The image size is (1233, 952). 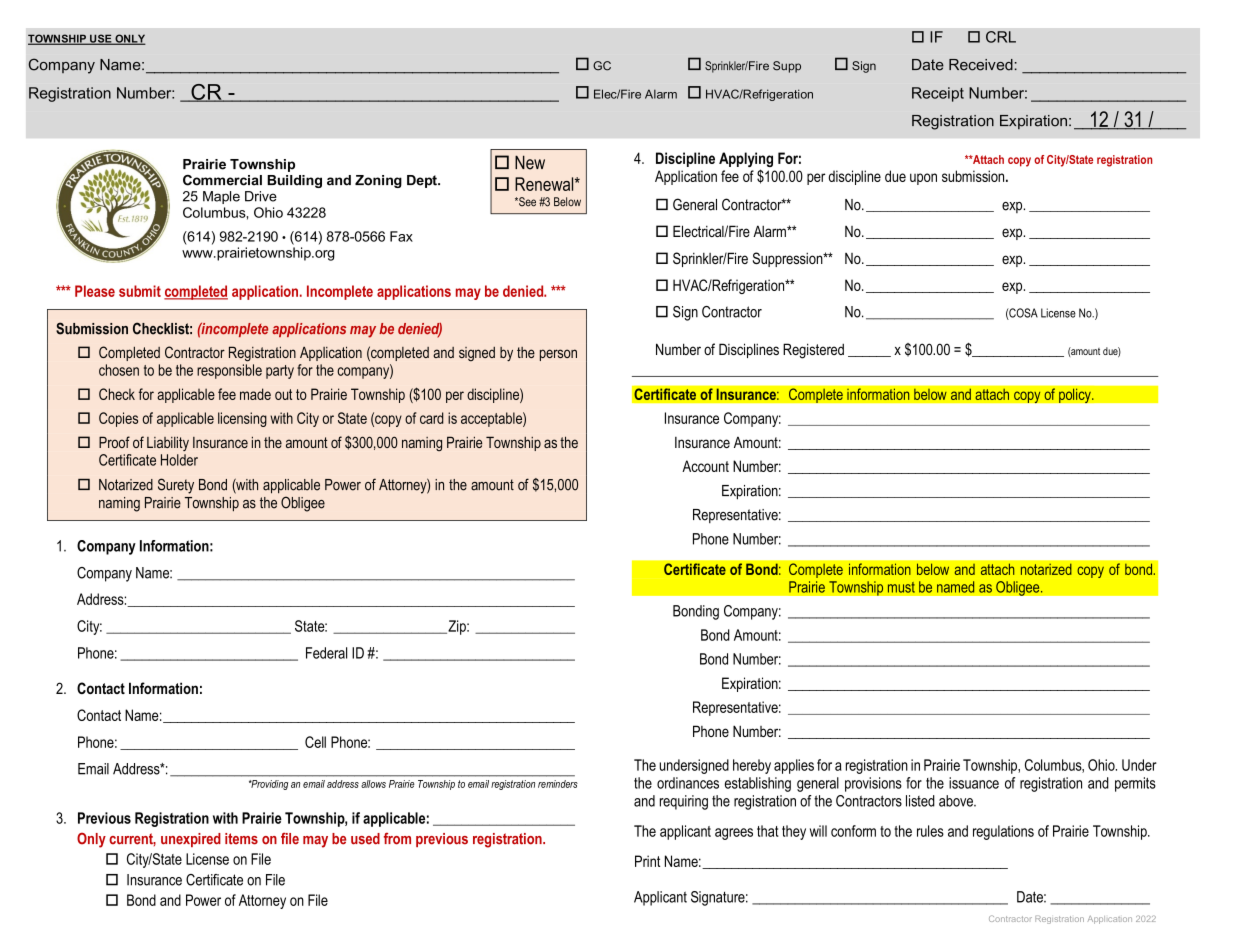 I want to click on Fax, so click(x=401, y=236).
